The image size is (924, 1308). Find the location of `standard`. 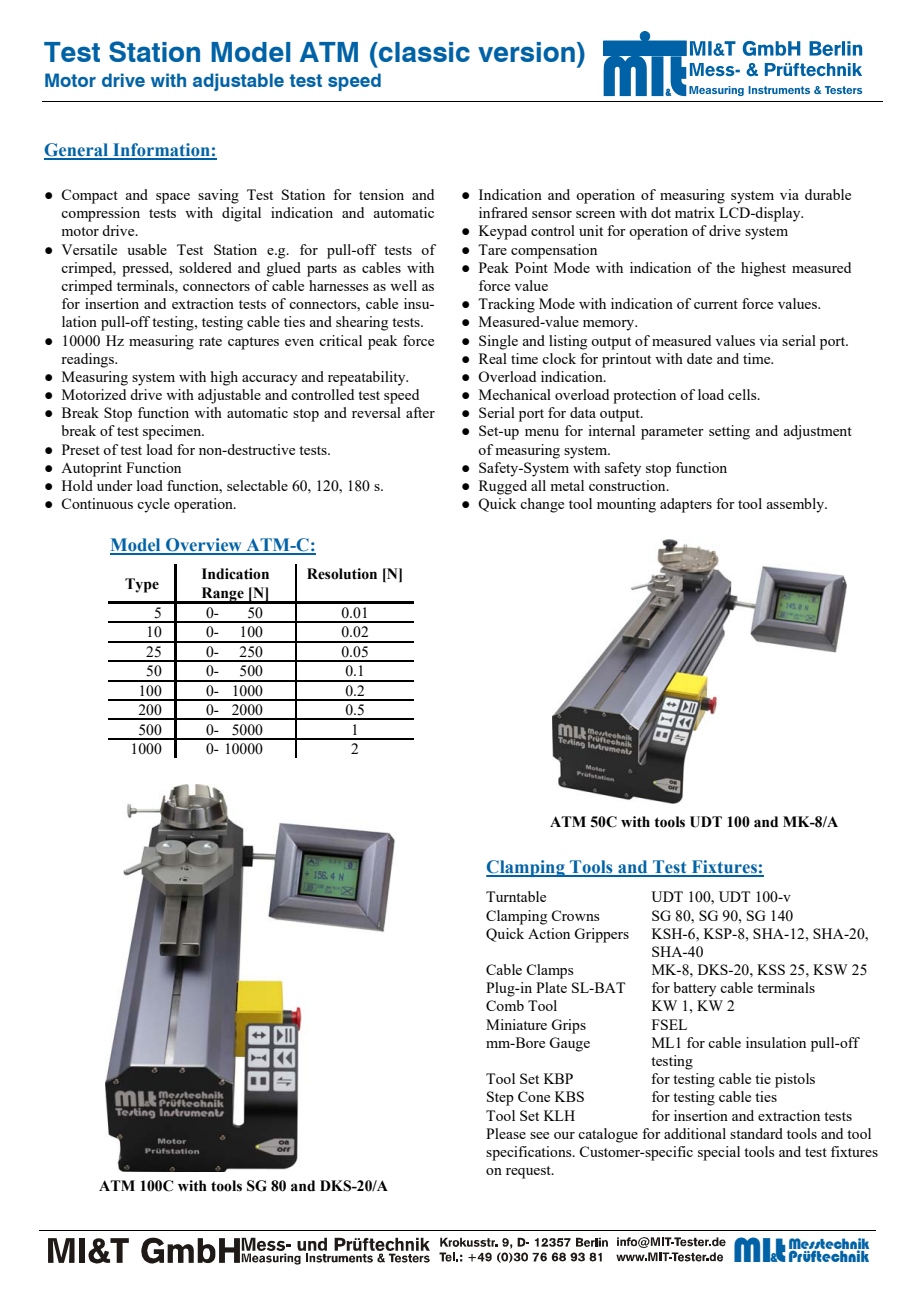

standard is located at coordinates (756, 1133).
